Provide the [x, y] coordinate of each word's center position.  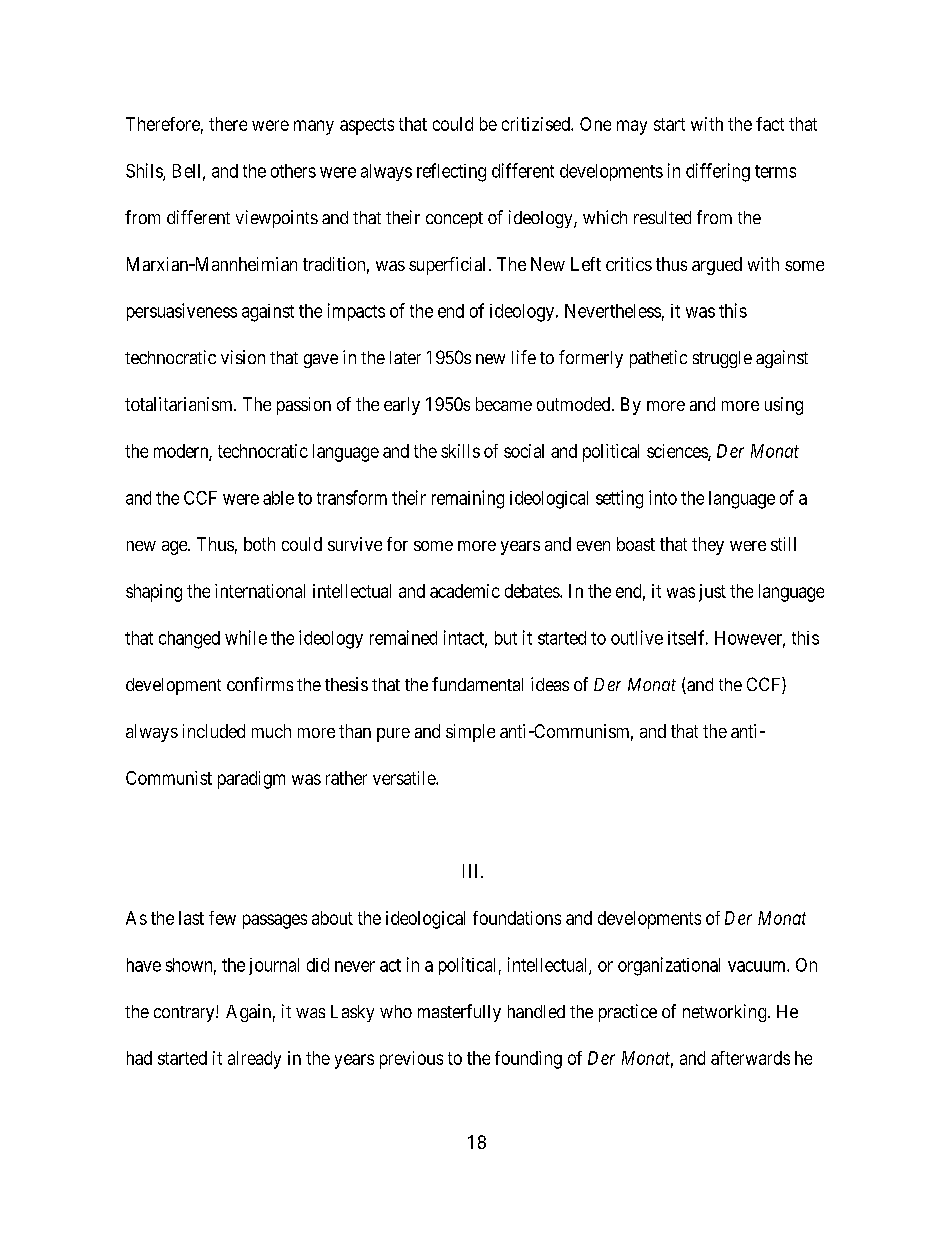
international [260, 591]
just [712, 593]
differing [718, 172]
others [293, 171]
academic [465, 591]
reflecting [451, 172]
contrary [185, 1014]
